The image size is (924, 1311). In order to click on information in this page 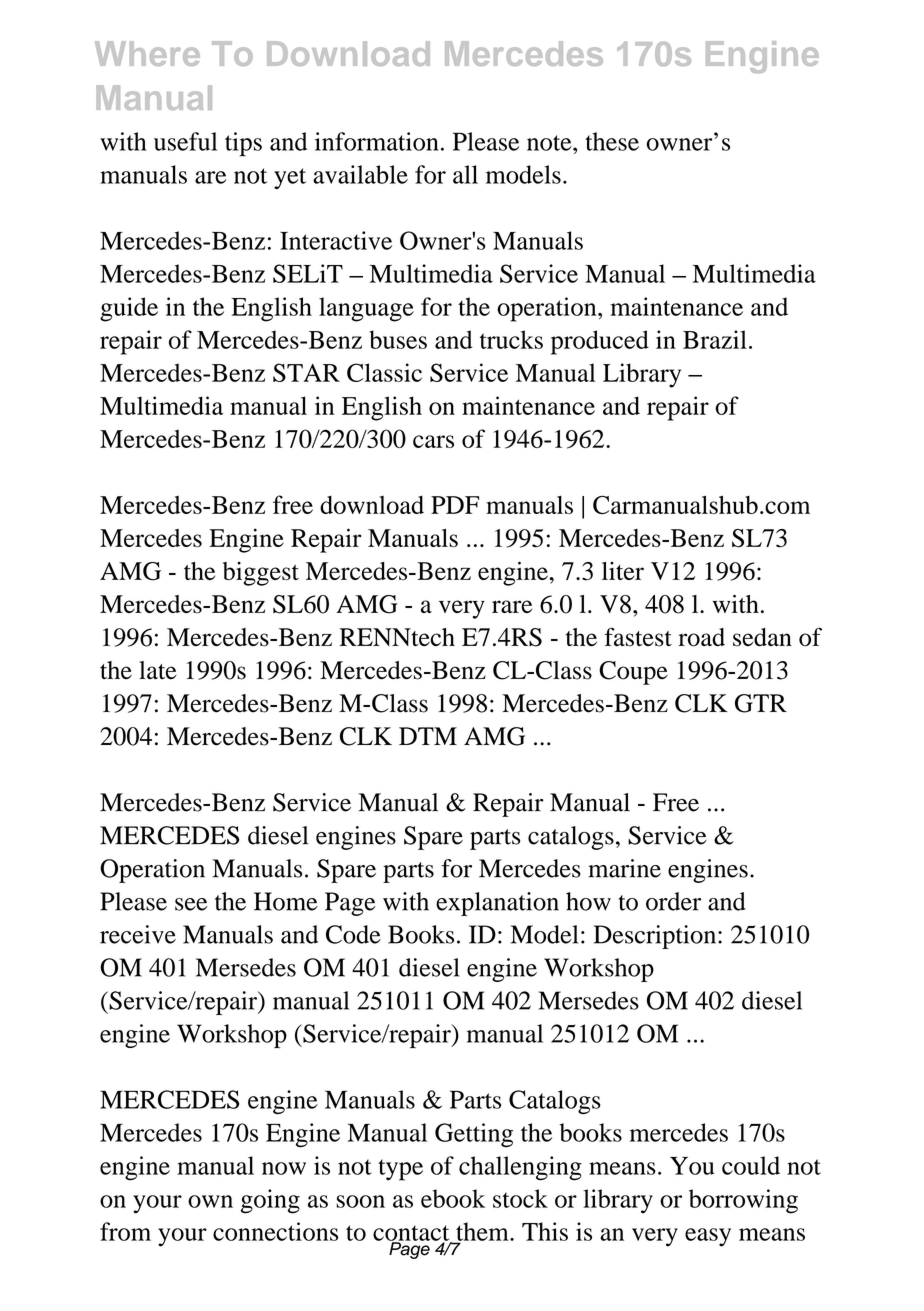, I will do `click(377, 141)`.
